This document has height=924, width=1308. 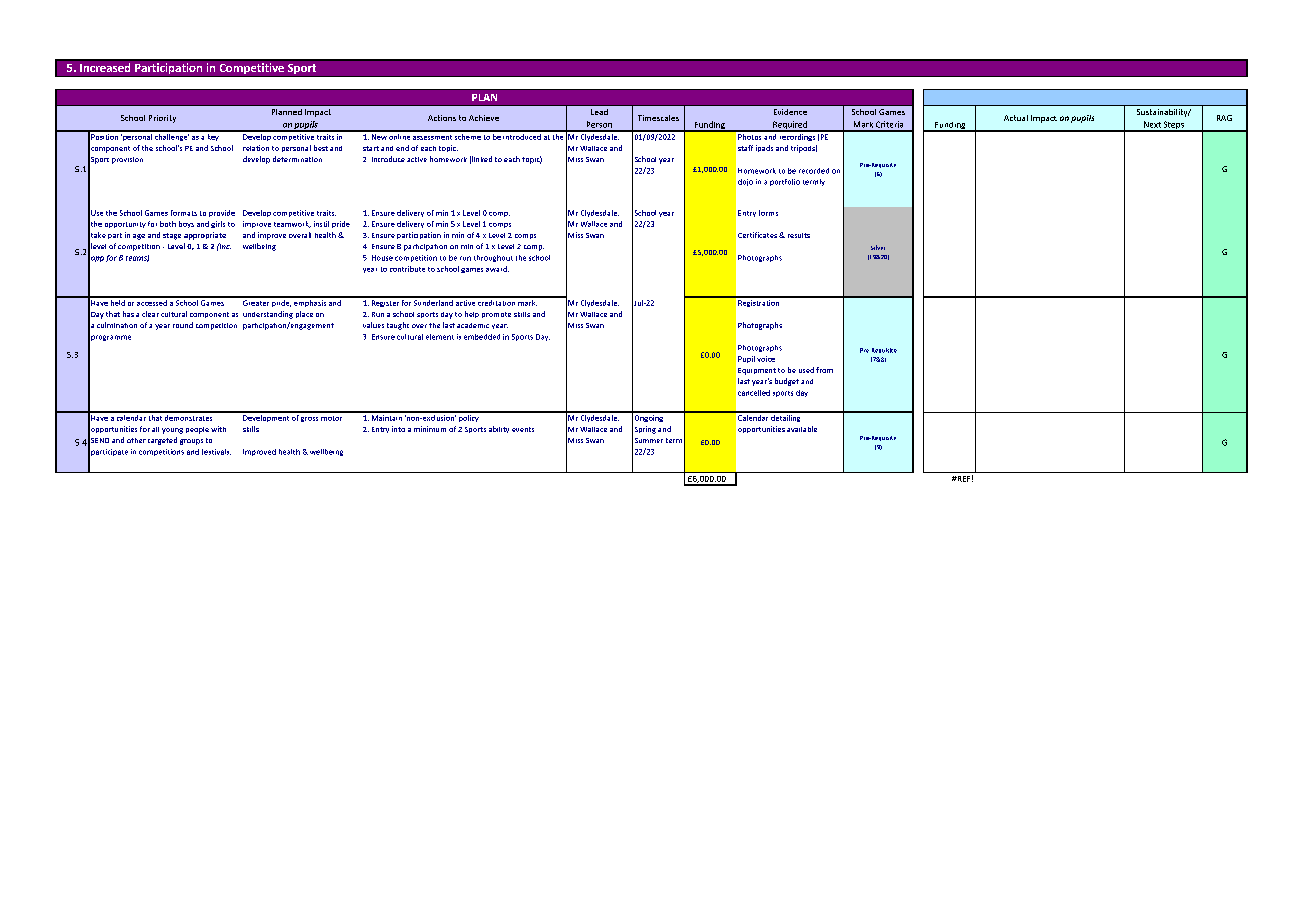 I want to click on Priority, so click(x=162, y=119).
